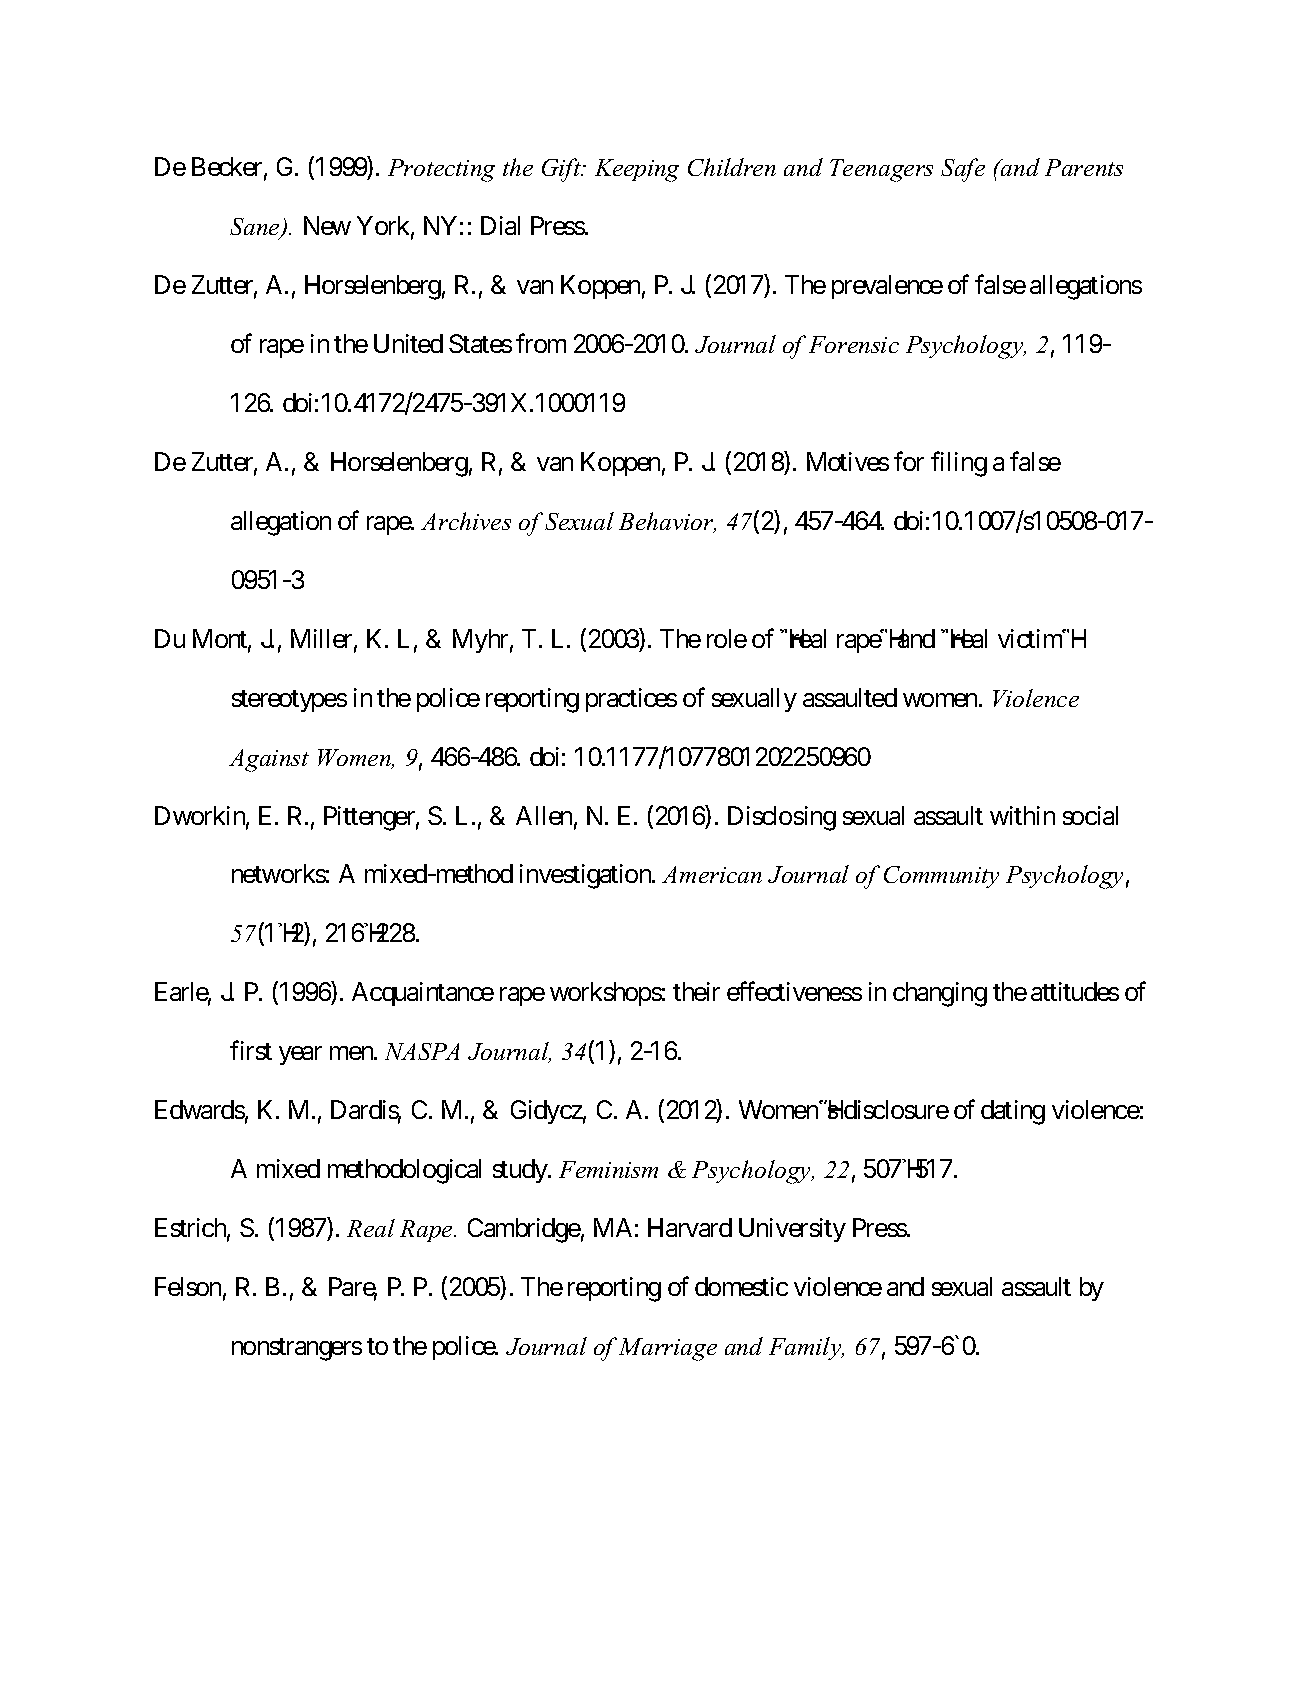 This page has width=1306, height=1691. What do you see at coordinates (712, 874) in the page?
I see `American` at bounding box center [712, 874].
